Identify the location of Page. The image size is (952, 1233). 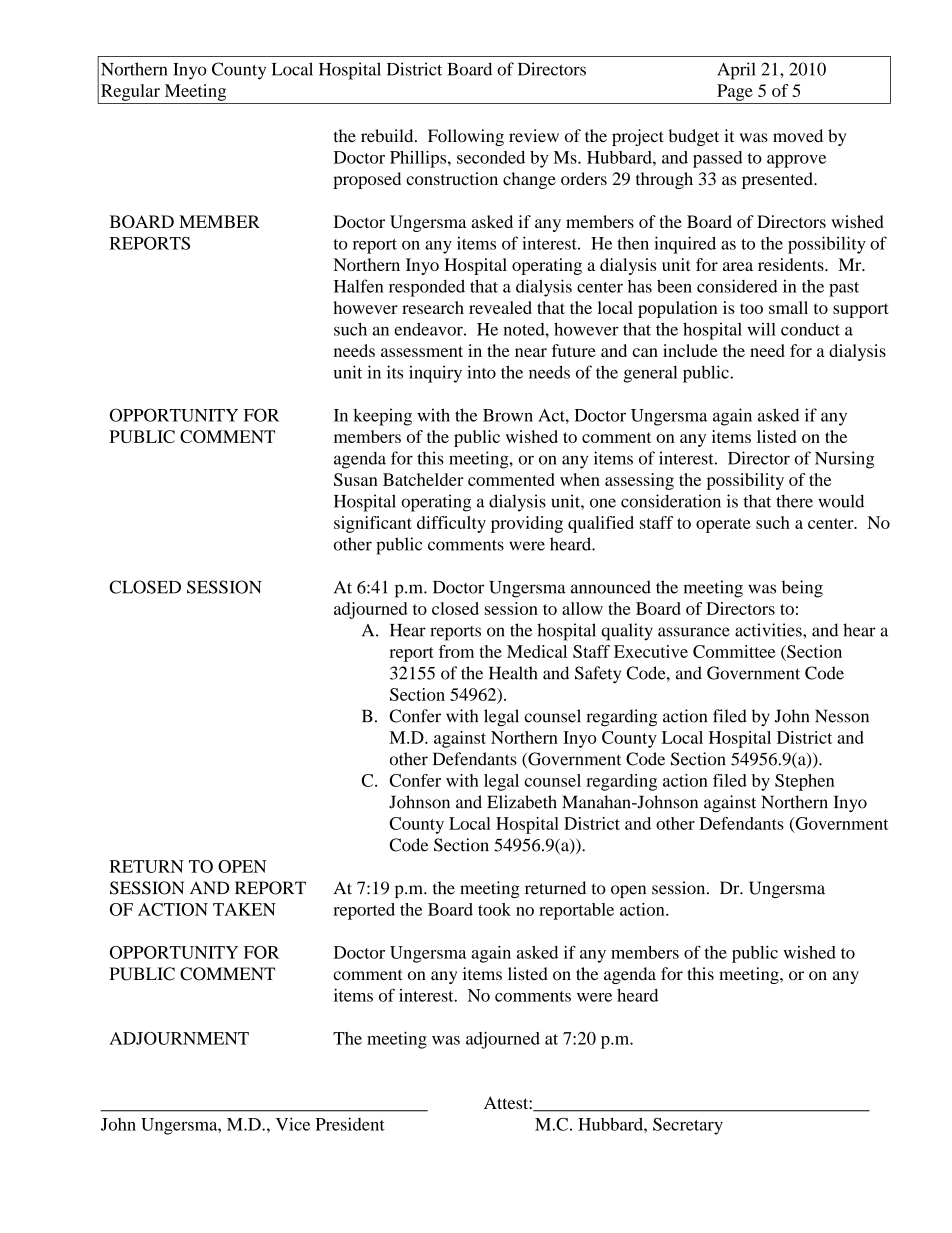
(735, 92).
